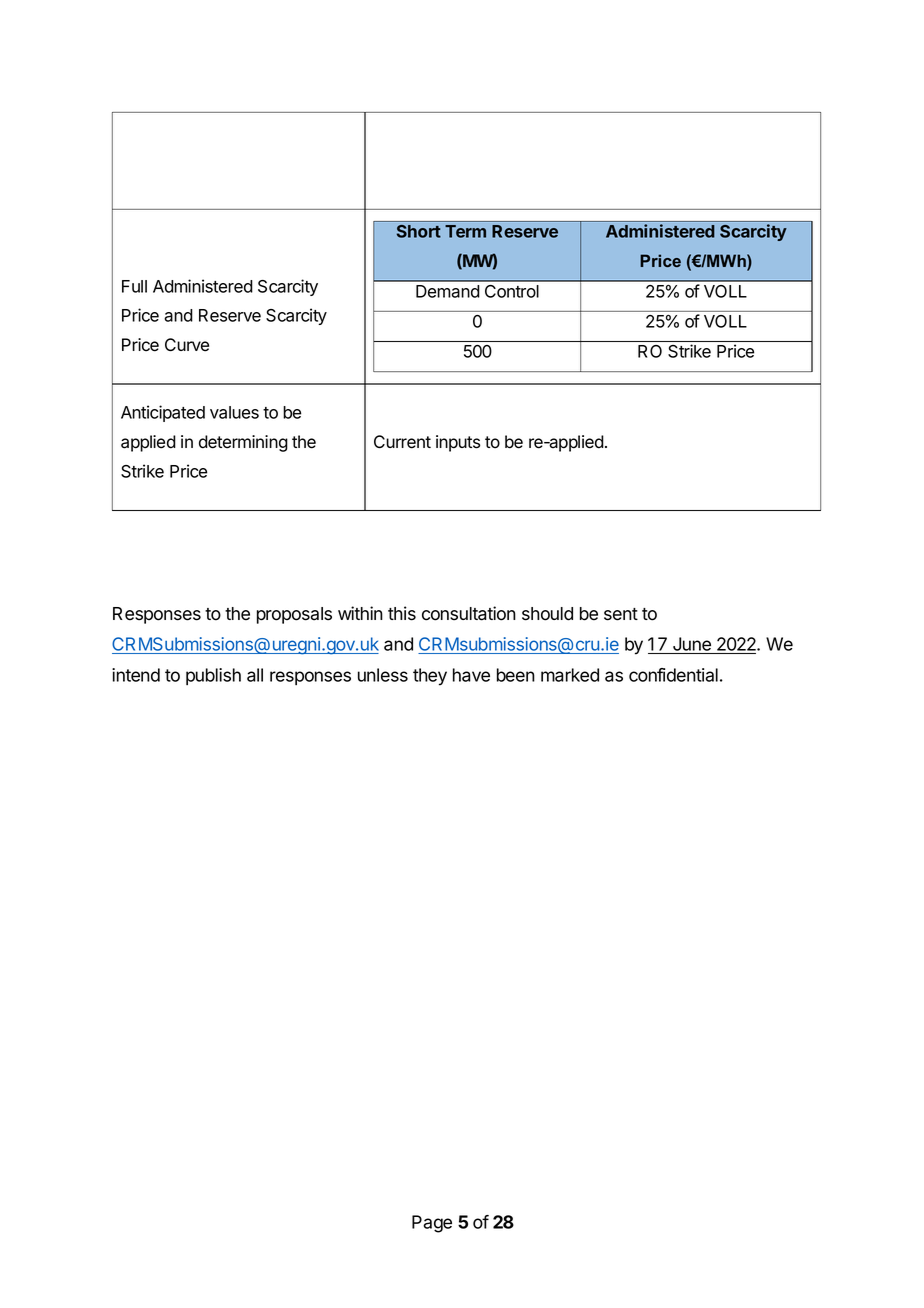  Describe the element at coordinates (673, 675) in the page. I see `confidential` at that location.
